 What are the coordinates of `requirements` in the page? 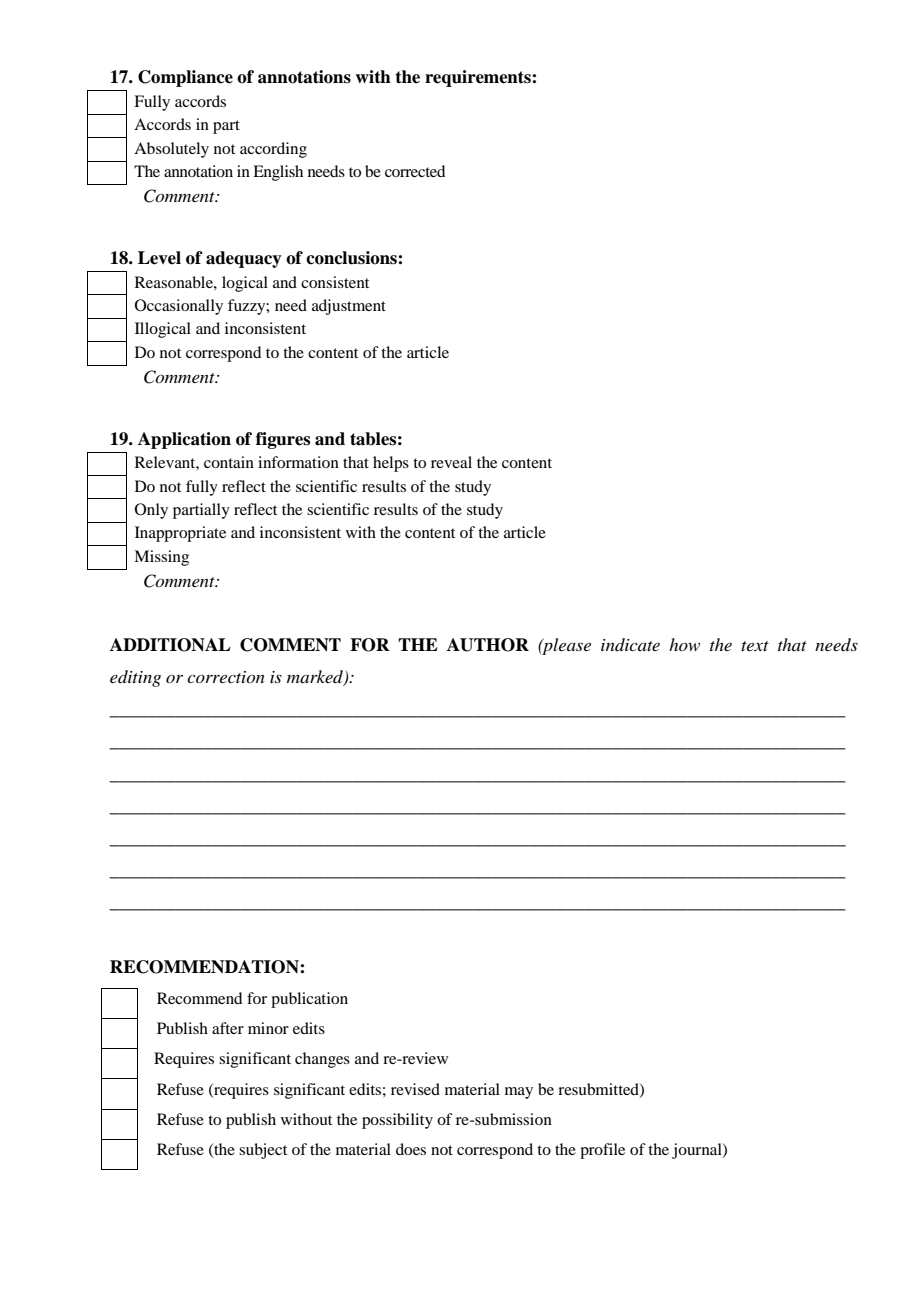 It's located at (479, 78).
